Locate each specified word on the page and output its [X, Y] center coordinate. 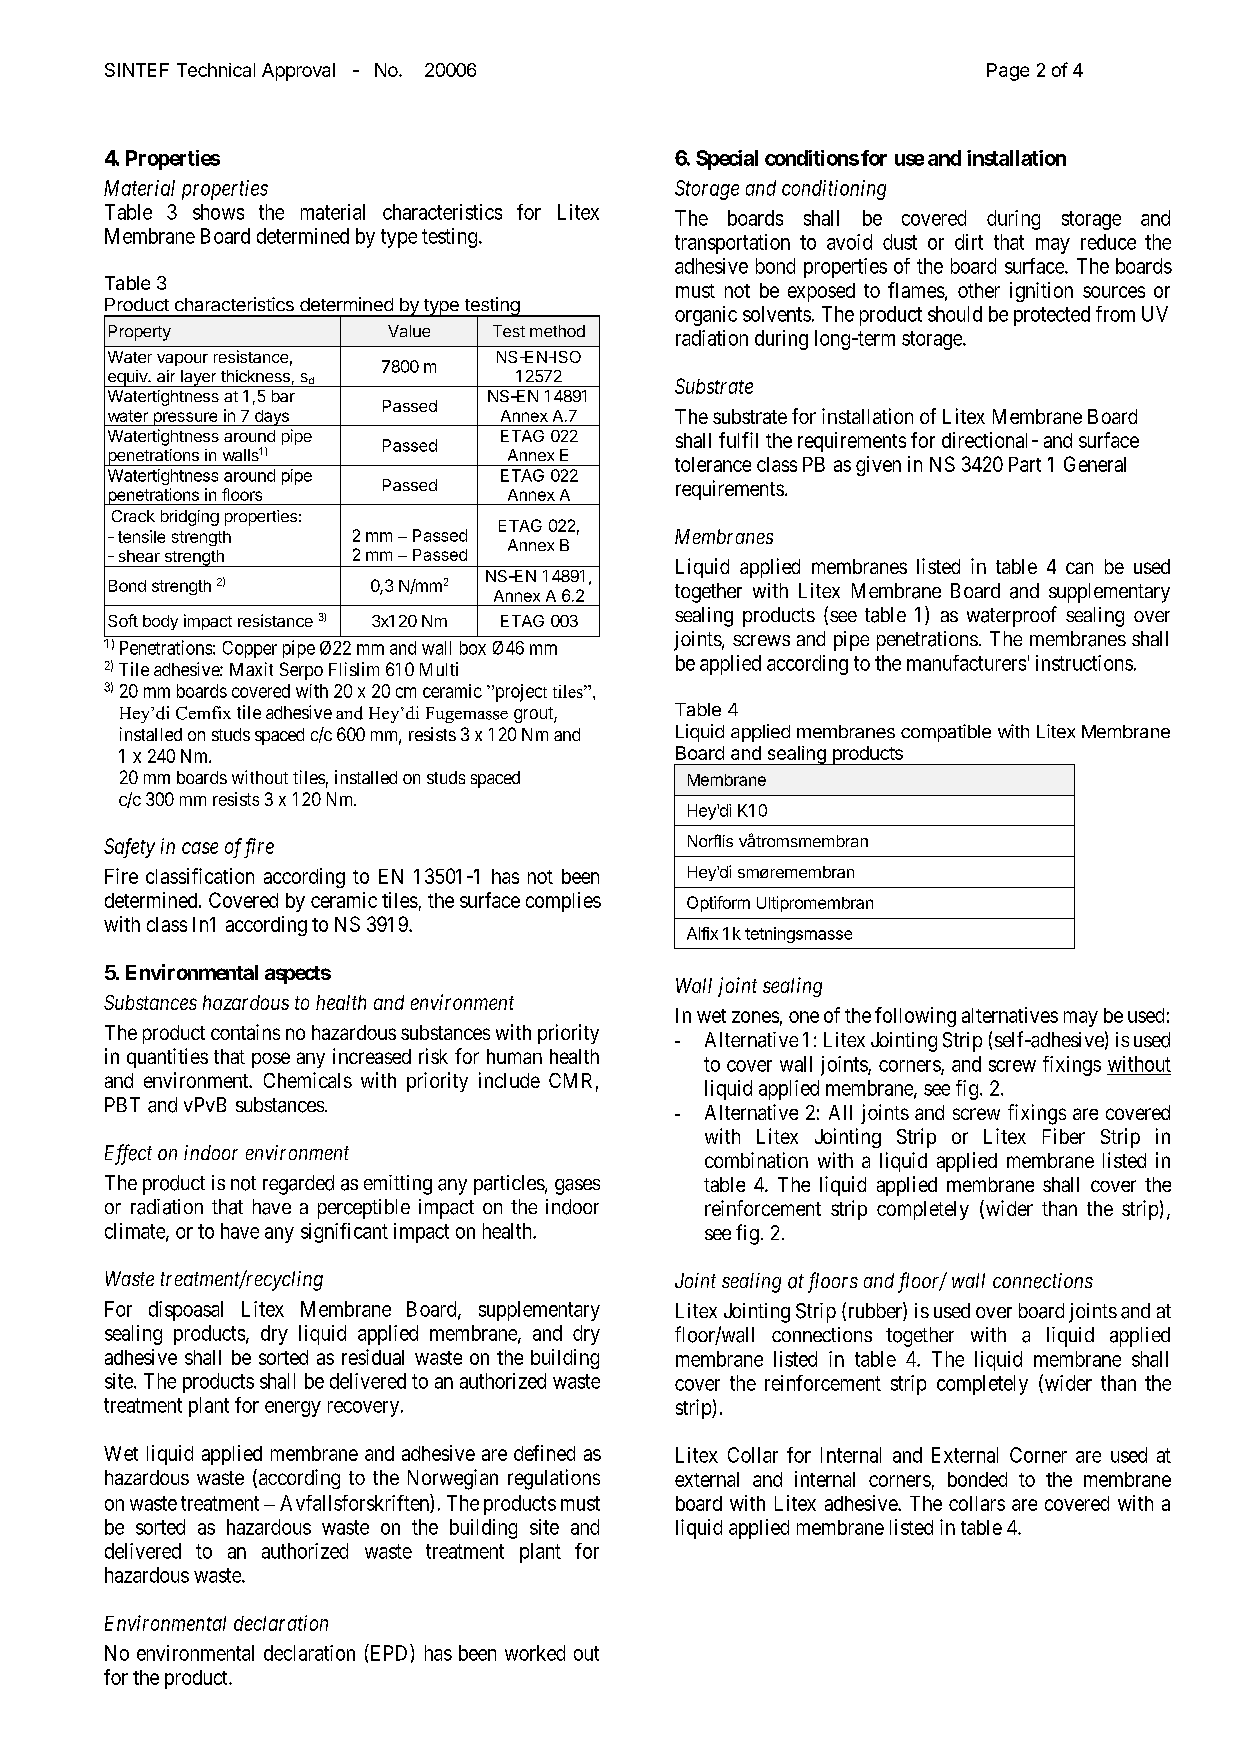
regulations [554, 1479]
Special [727, 160]
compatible [946, 733]
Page [1008, 72]
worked [535, 1653]
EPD [389, 1652]
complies [563, 902]
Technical [216, 70]
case [200, 848]
